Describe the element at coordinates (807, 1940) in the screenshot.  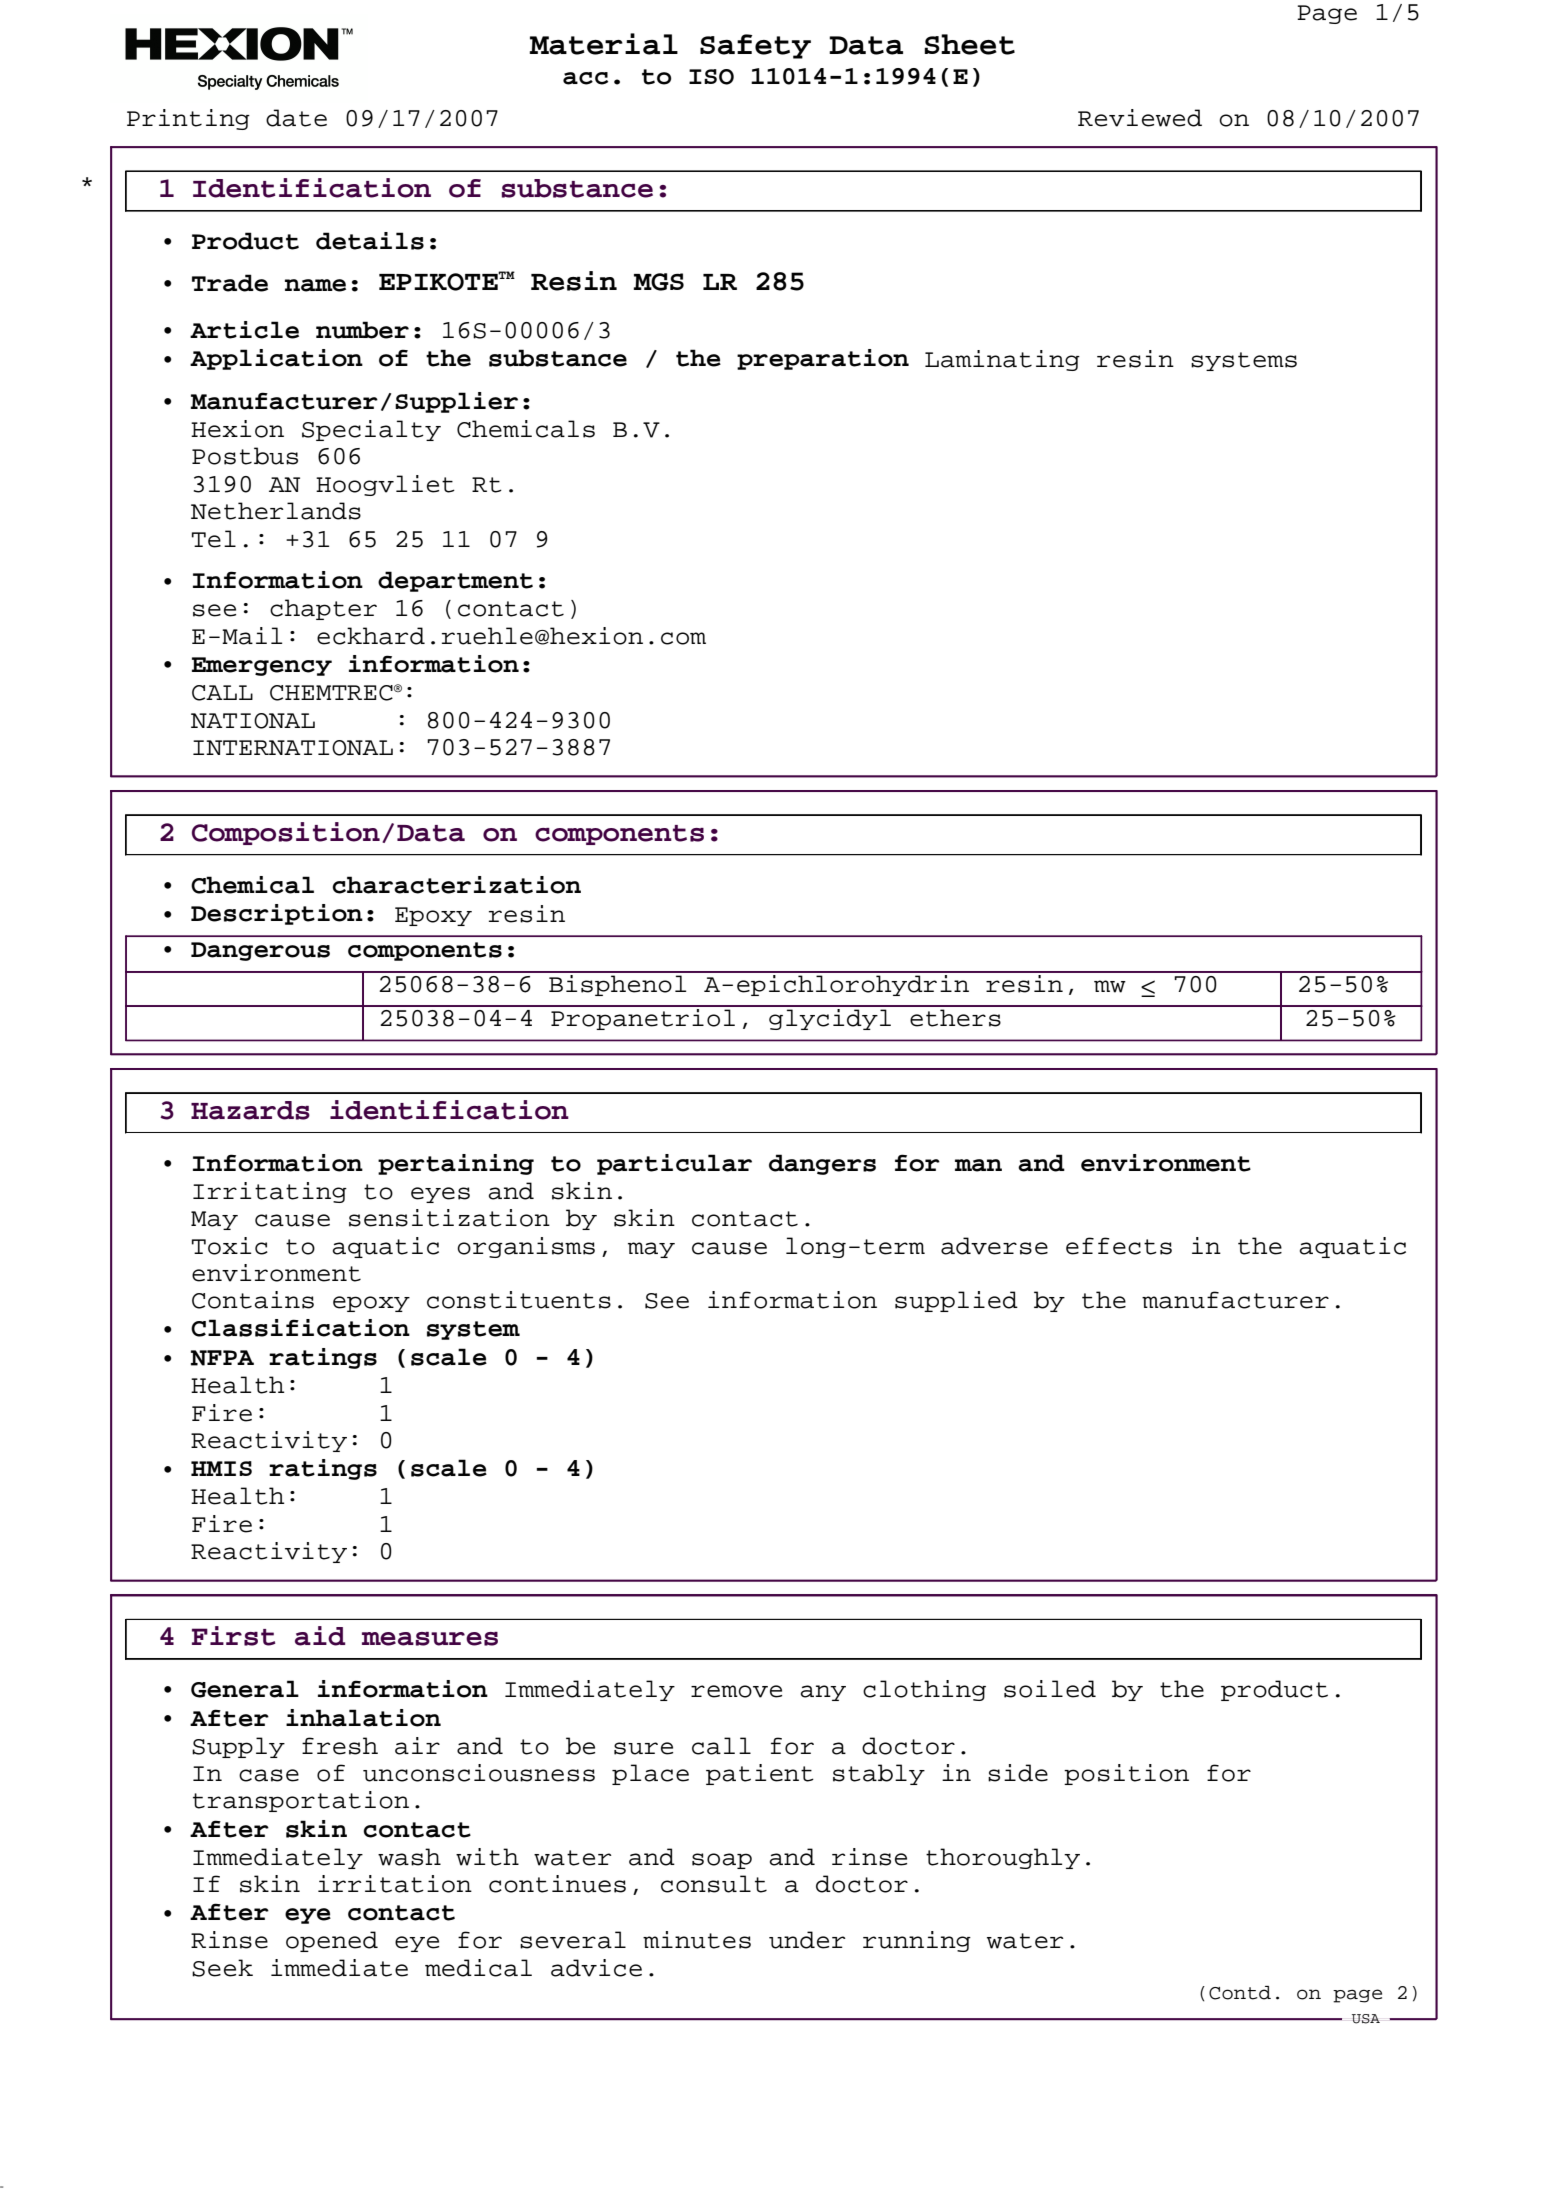
I see `under` at that location.
